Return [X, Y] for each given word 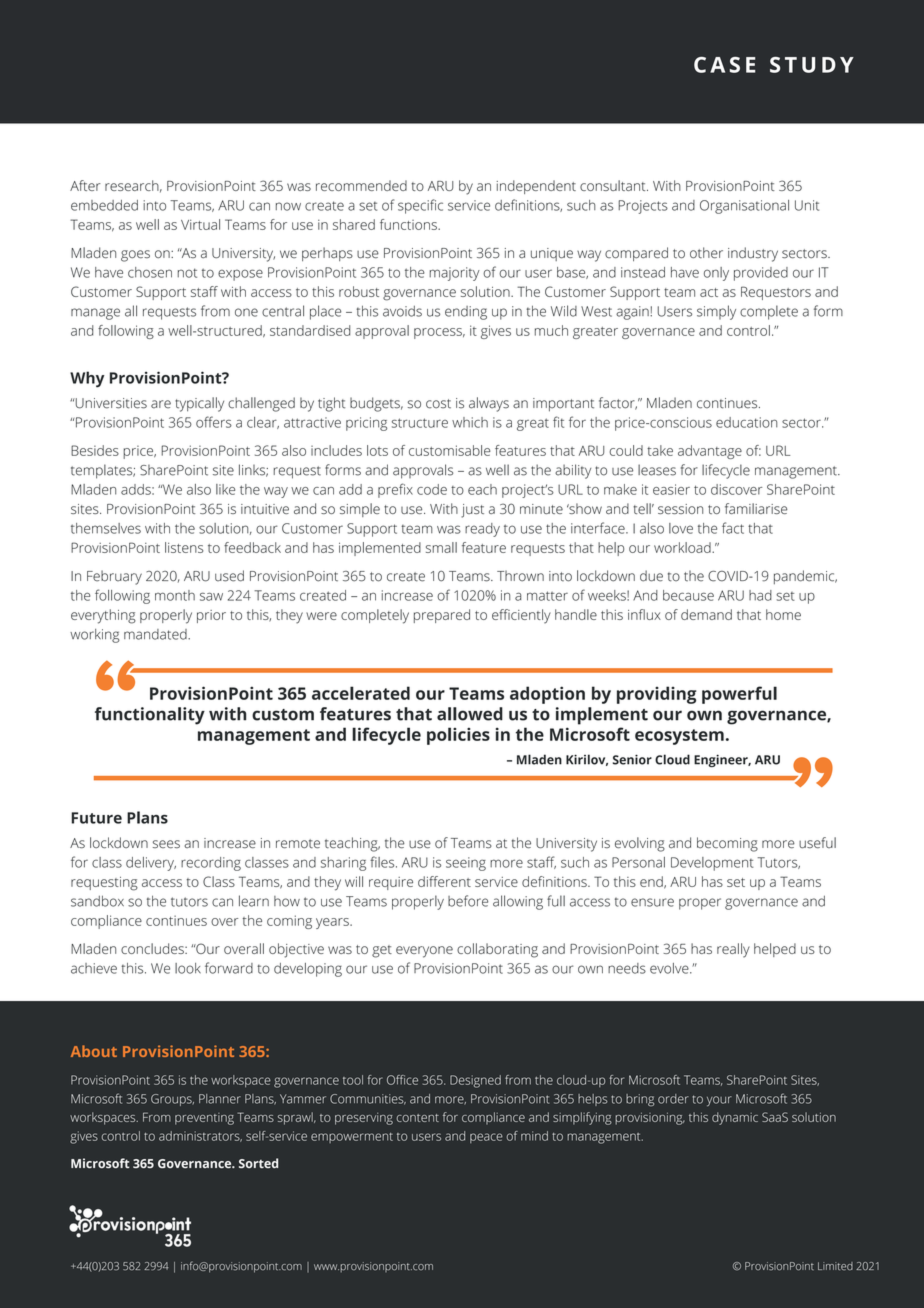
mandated [156, 634]
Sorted [258, 1163]
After [85, 185]
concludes [153, 948]
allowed [470, 714]
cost [438, 404]
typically [199, 404]
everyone [424, 952]
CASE [724, 65]
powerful [739, 695]
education [747, 422]
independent [536, 187]
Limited [835, 1266]
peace [486, 1138]
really [733, 950]
